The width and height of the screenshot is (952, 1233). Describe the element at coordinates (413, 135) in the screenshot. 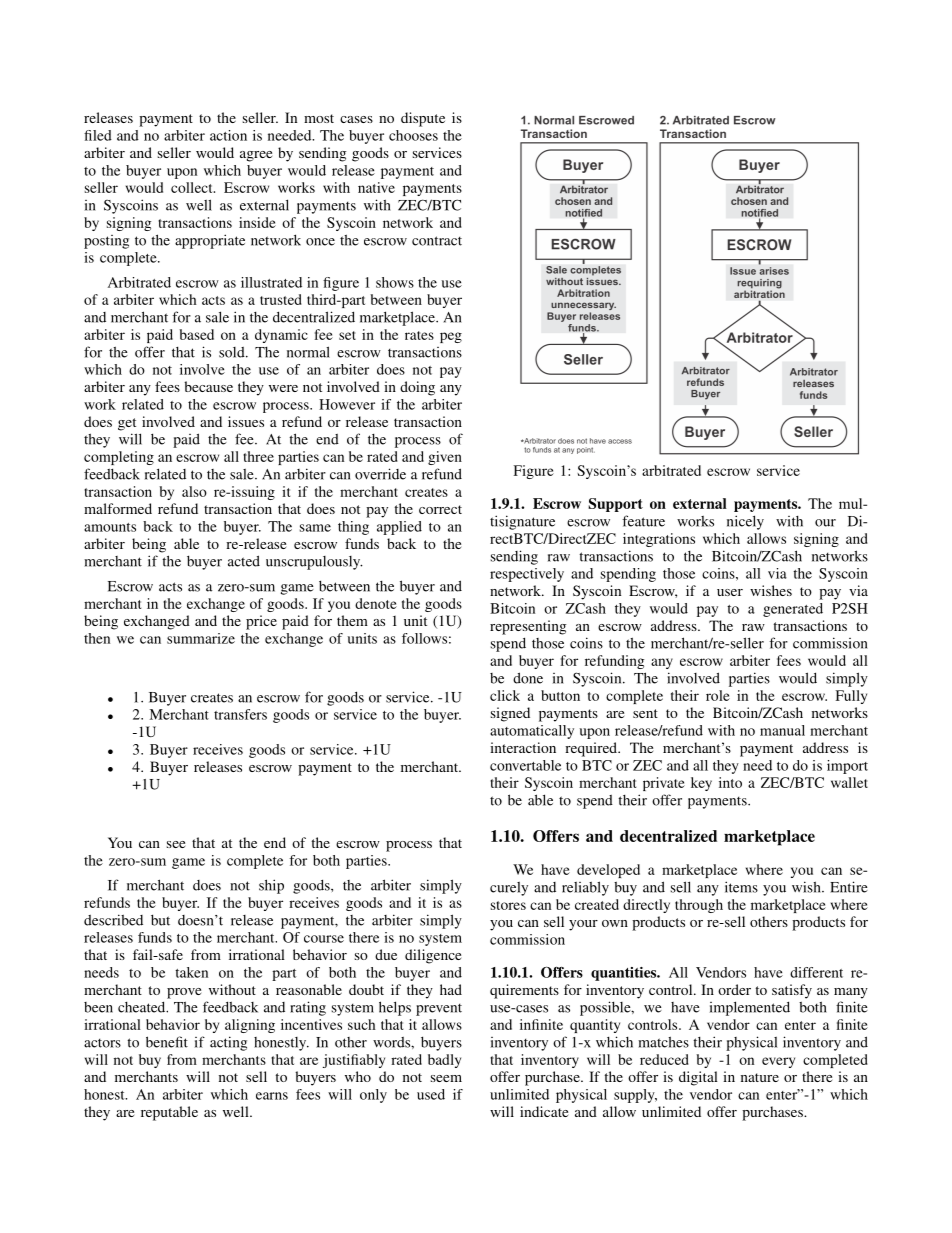

I see `chooses` at that location.
